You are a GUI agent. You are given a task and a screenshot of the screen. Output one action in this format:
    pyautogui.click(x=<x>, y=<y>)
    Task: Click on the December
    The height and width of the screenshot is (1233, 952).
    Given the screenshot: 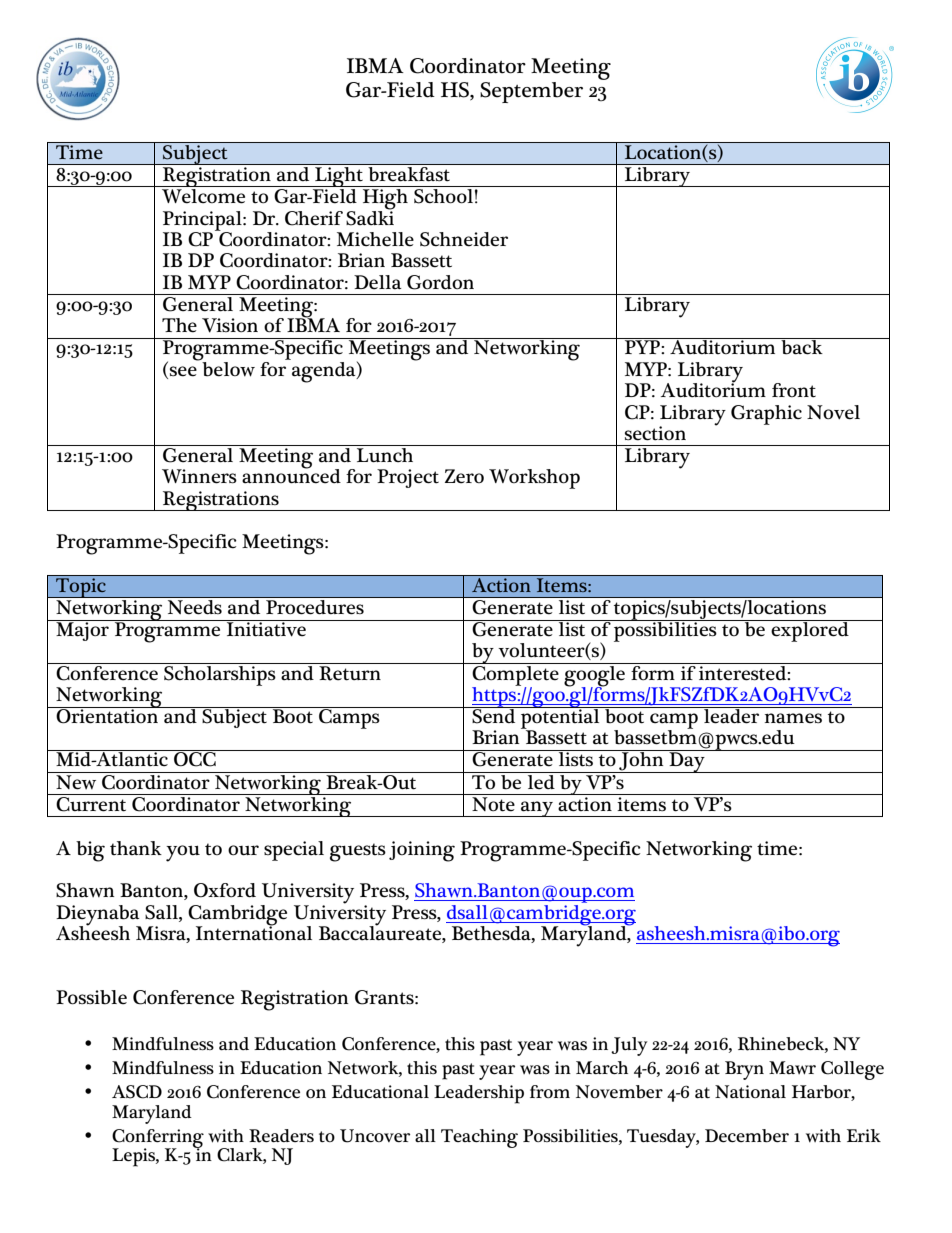 What is the action you would take?
    pyautogui.click(x=747, y=1136)
